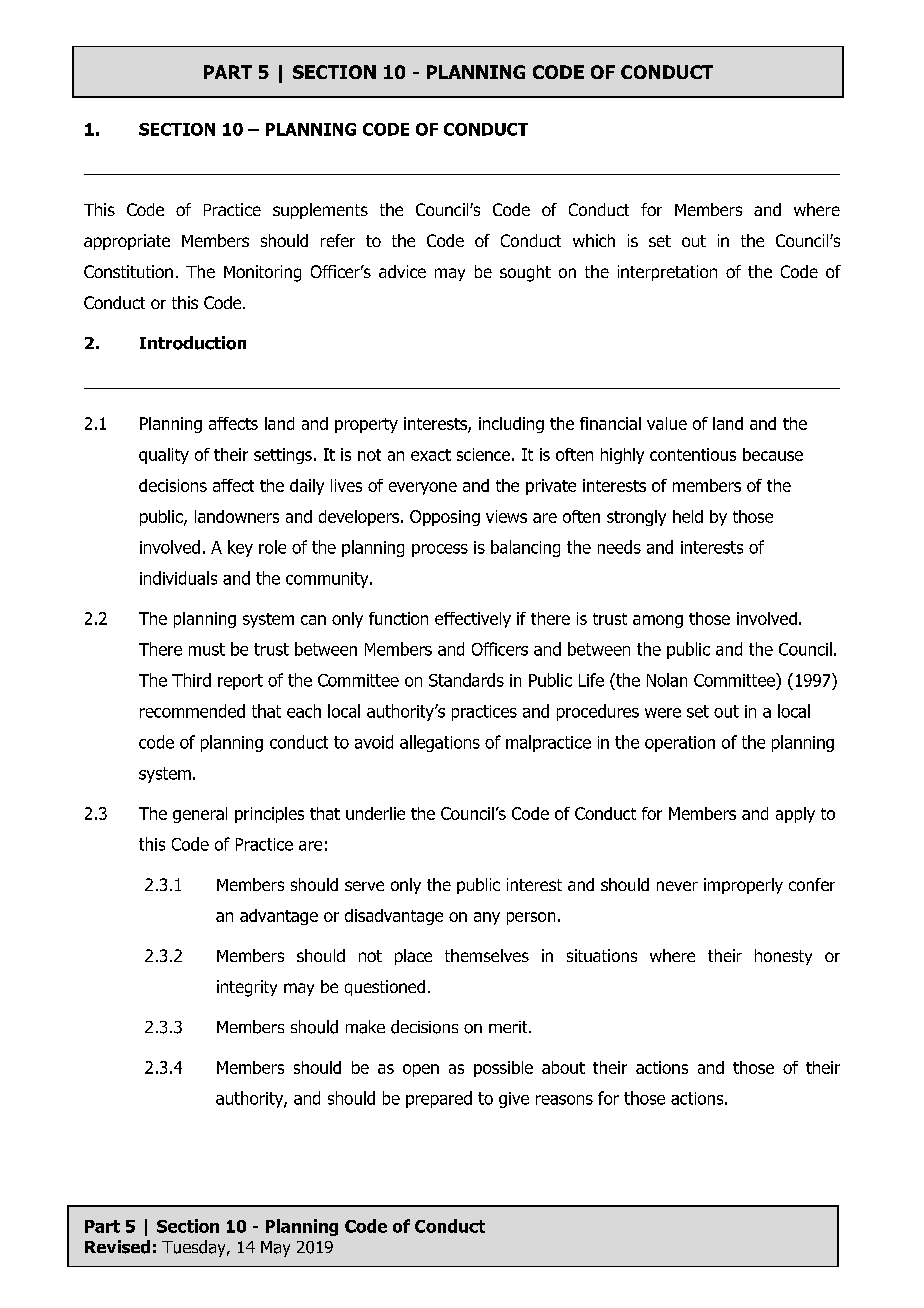  I want to click on interpretation, so click(667, 273).
